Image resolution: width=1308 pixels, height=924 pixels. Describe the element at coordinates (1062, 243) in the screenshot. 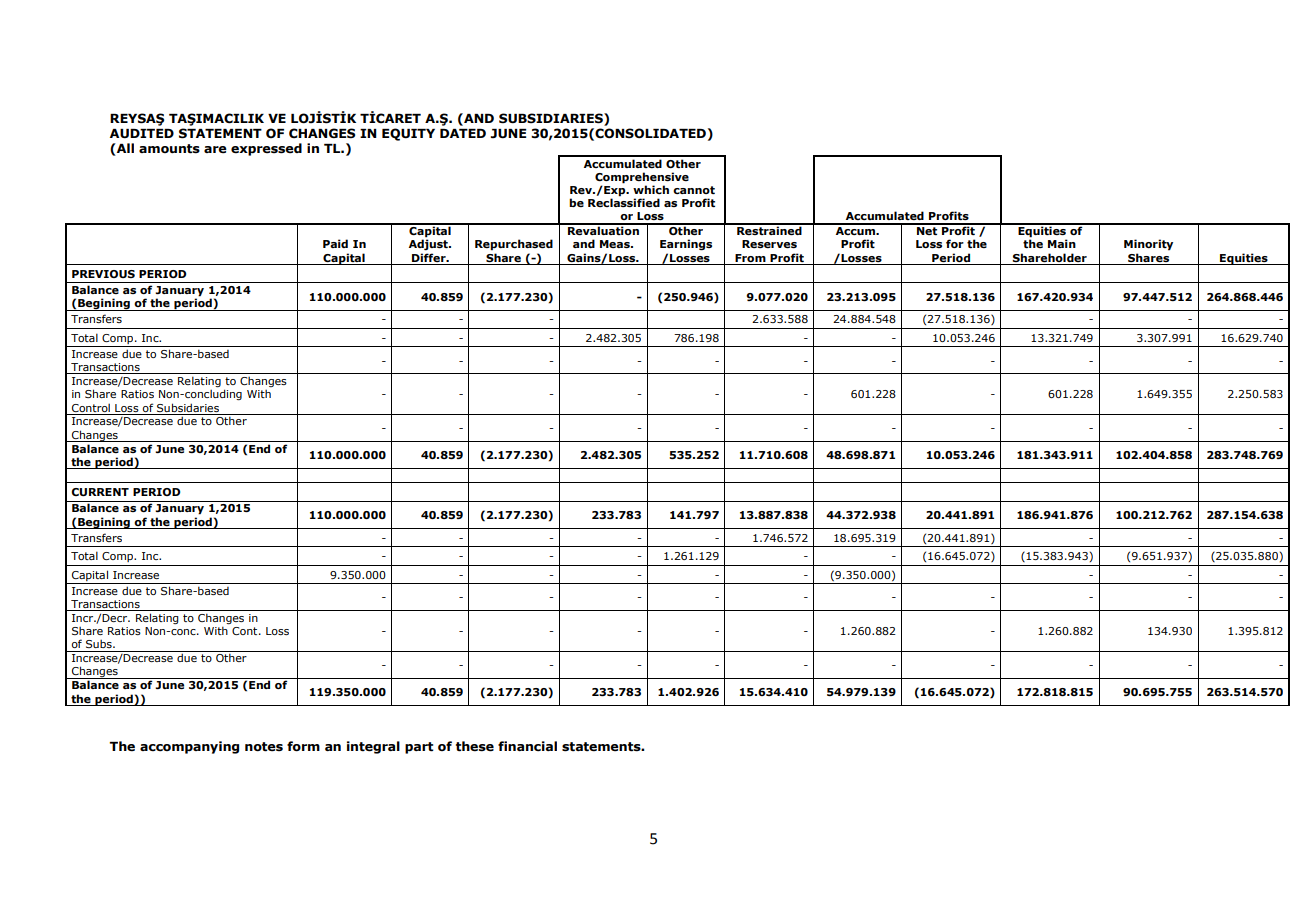

I see `Main` at that location.
